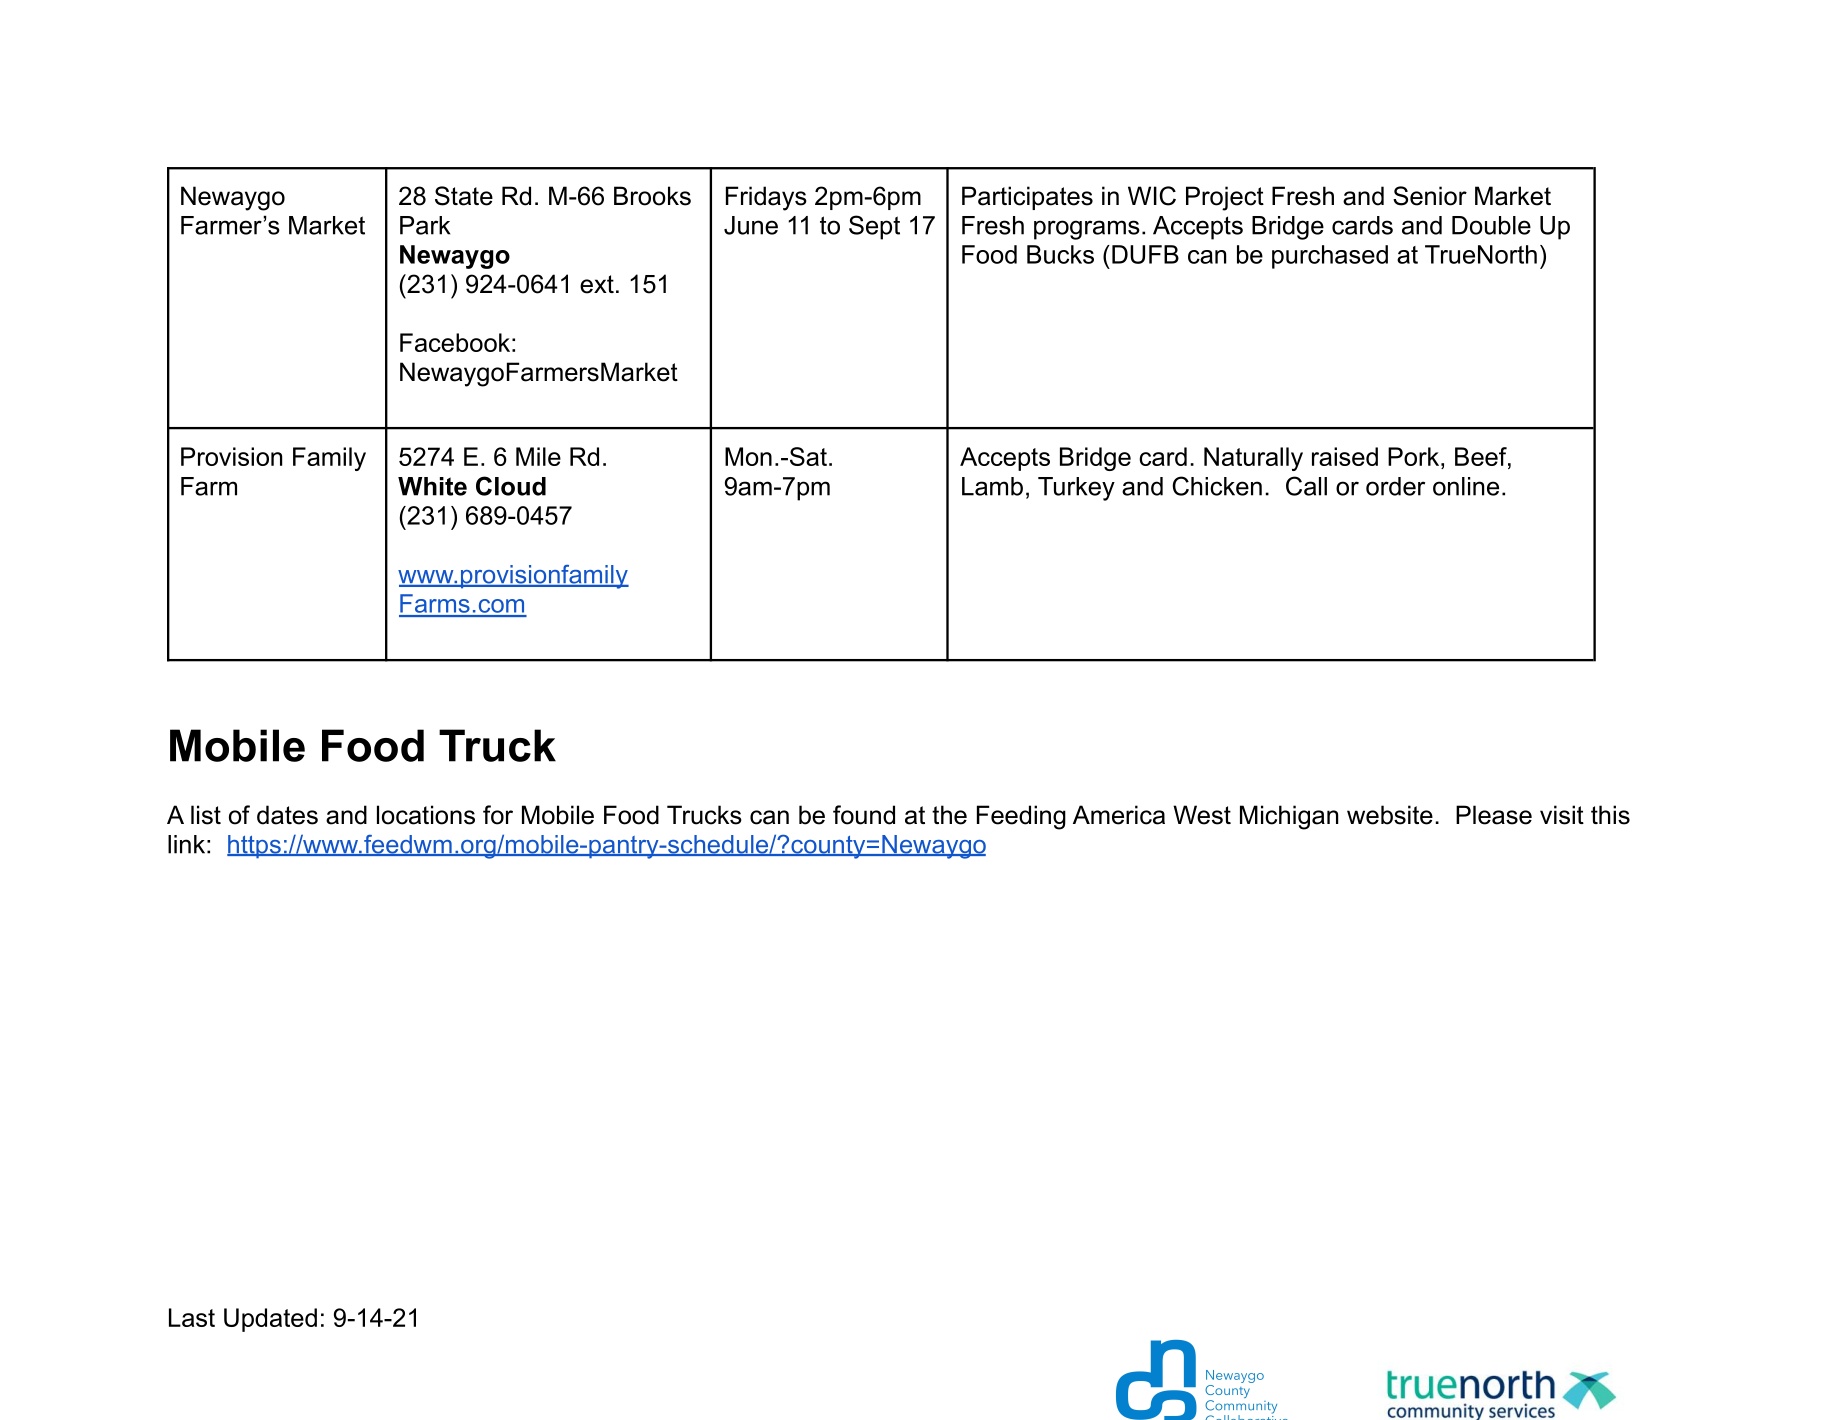 The height and width of the screenshot is (1420, 1837). Describe the element at coordinates (426, 815) in the screenshot. I see `locations` at that location.
